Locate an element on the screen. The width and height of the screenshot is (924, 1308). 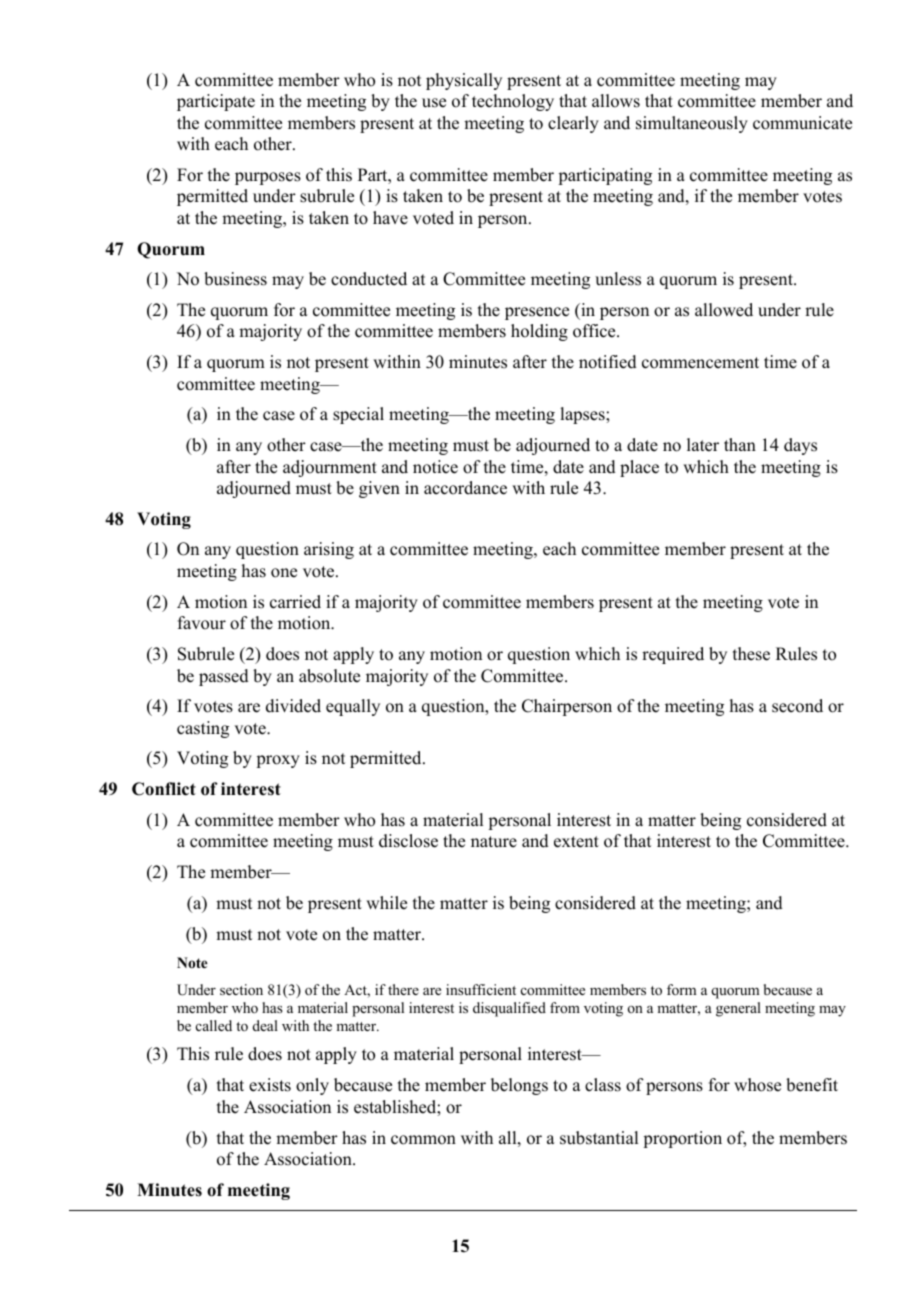
nature is located at coordinates (494, 842).
